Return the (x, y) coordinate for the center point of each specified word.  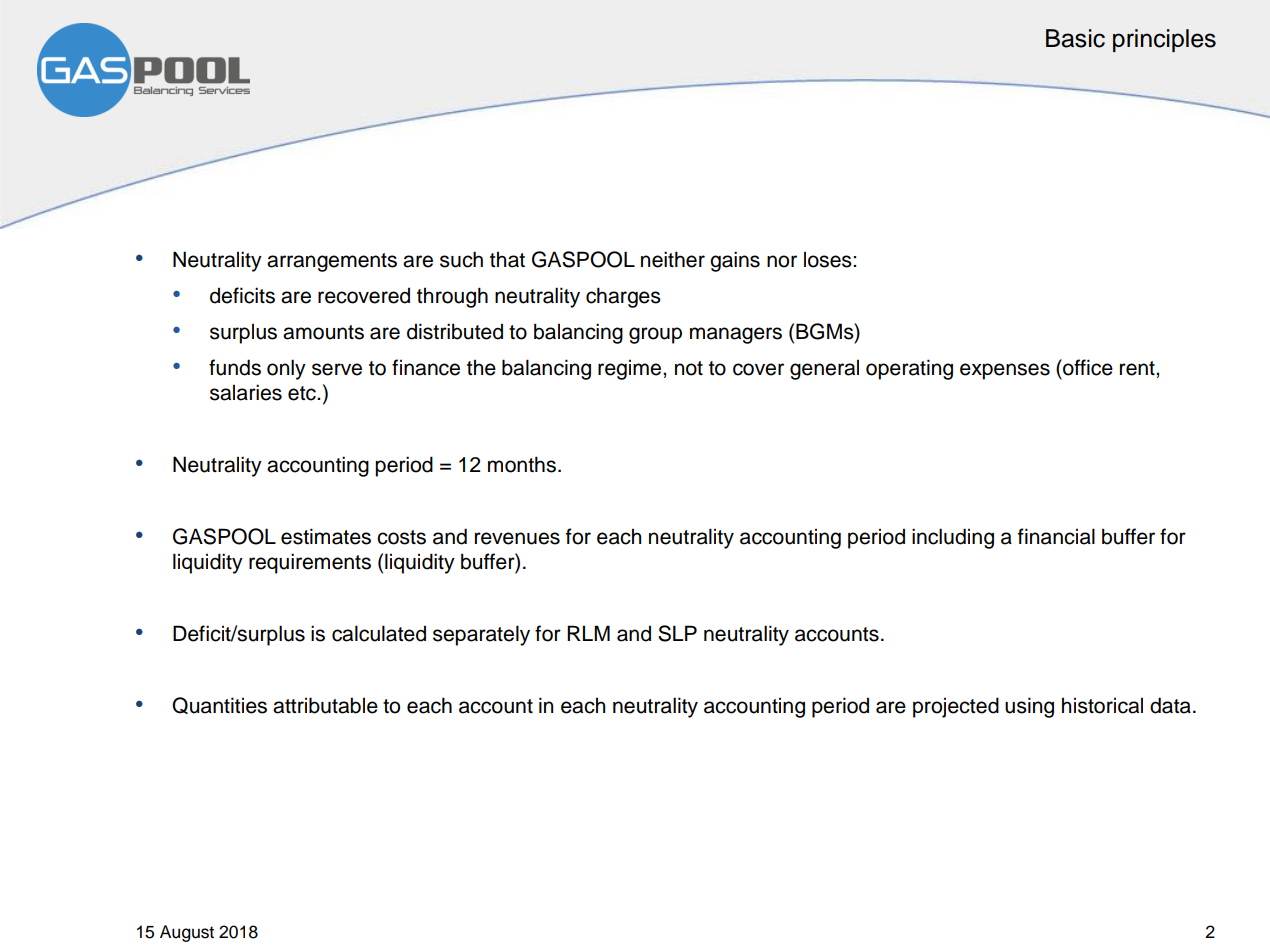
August (187, 933)
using (1029, 707)
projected (956, 707)
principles (1164, 40)
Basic (1075, 38)
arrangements (332, 262)
